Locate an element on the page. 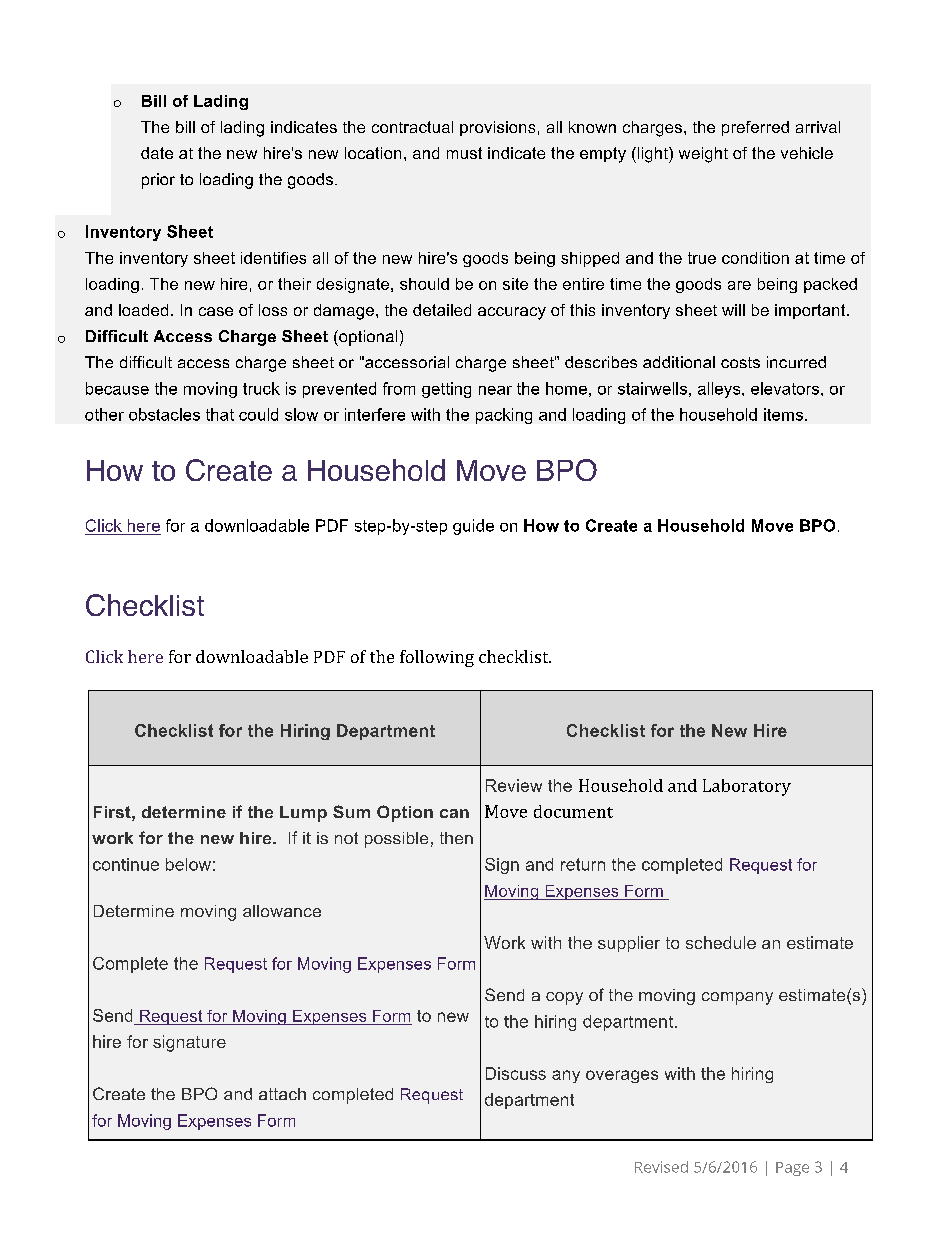 This document has width=952, height=1233. following is located at coordinates (437, 658).
